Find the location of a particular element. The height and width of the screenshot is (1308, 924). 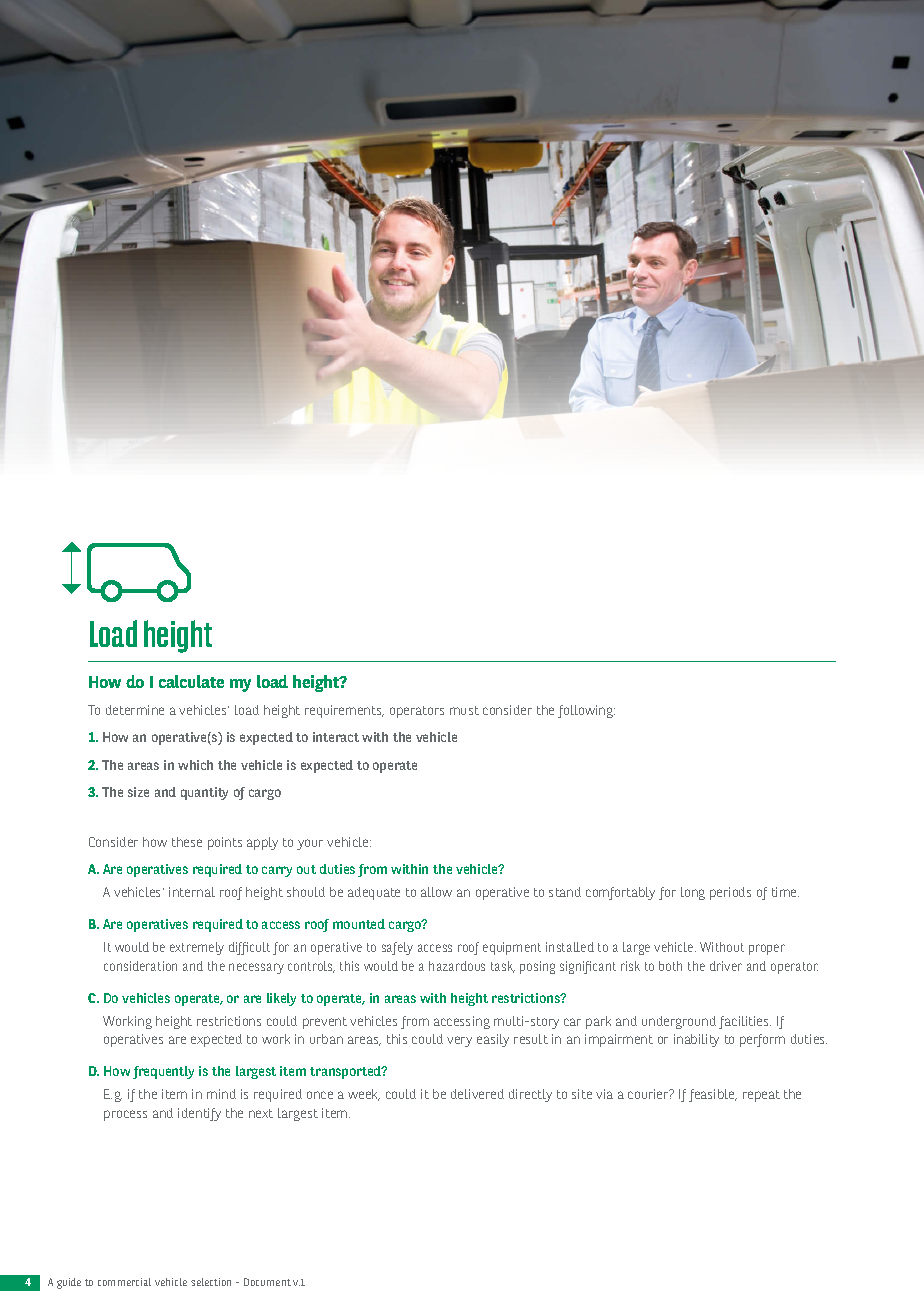

following is located at coordinates (586, 711).
